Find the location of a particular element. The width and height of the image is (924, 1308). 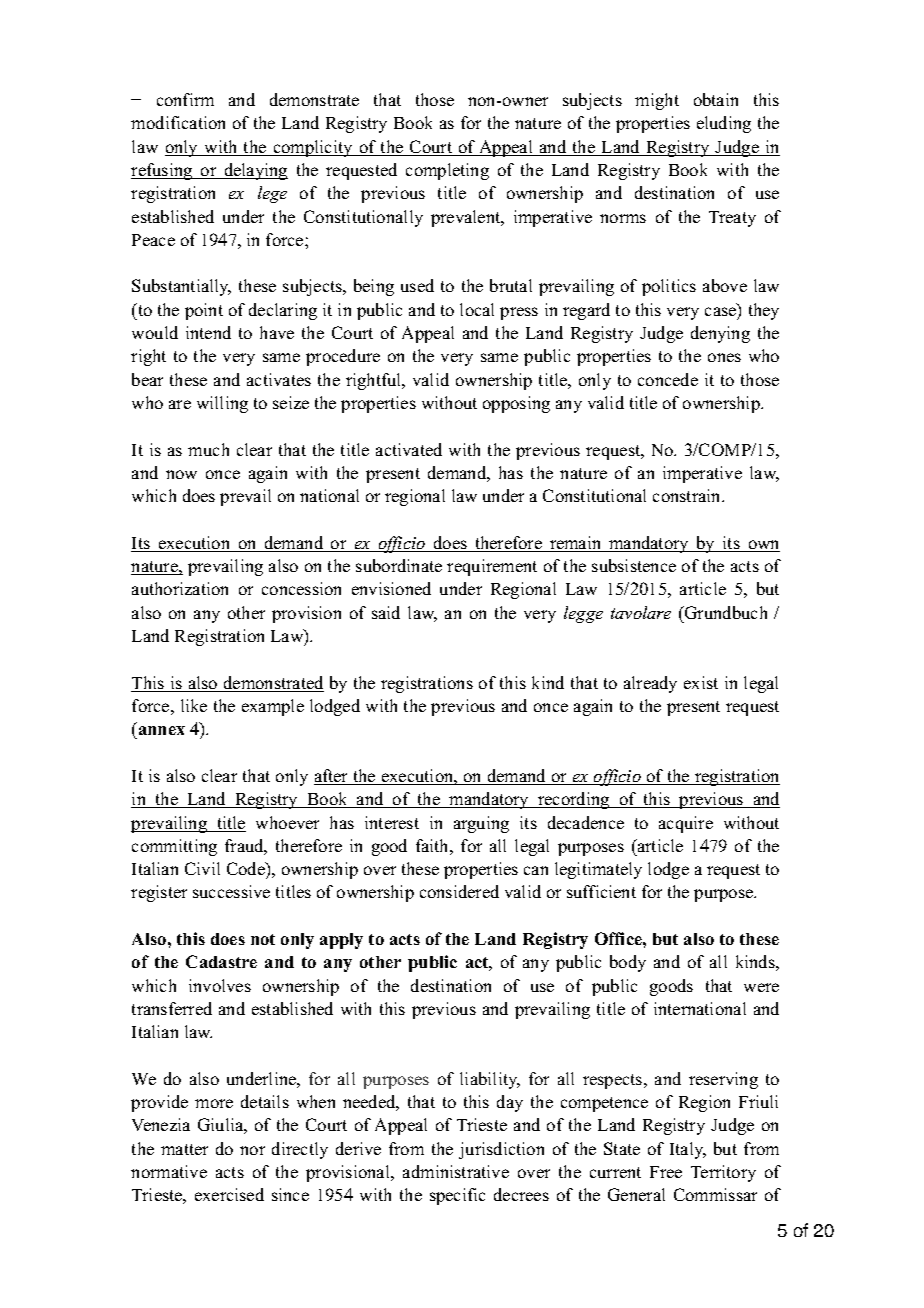

considered is located at coordinates (459, 891).
